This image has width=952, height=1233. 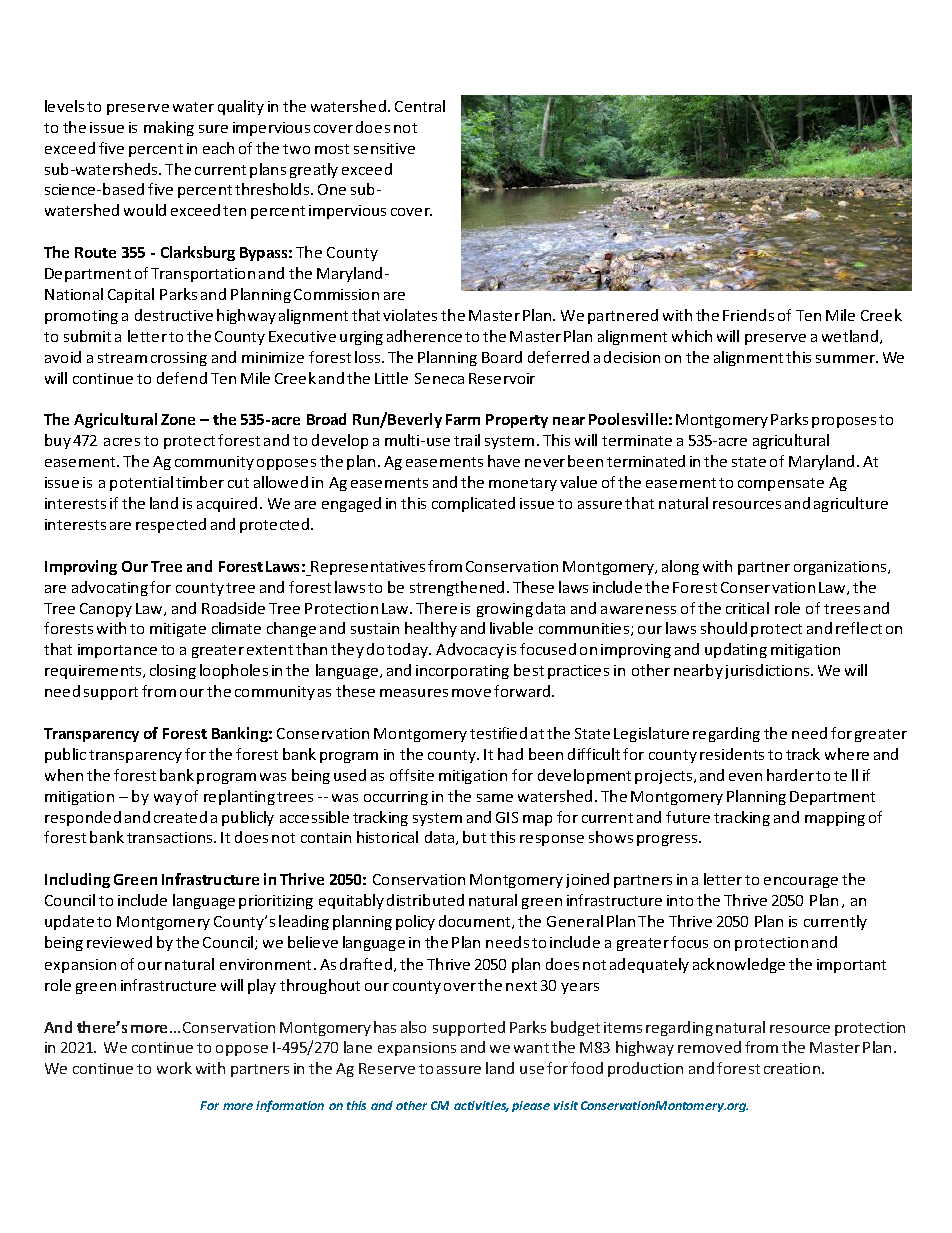 What do you see at coordinates (169, 128) in the image?
I see `making` at bounding box center [169, 128].
